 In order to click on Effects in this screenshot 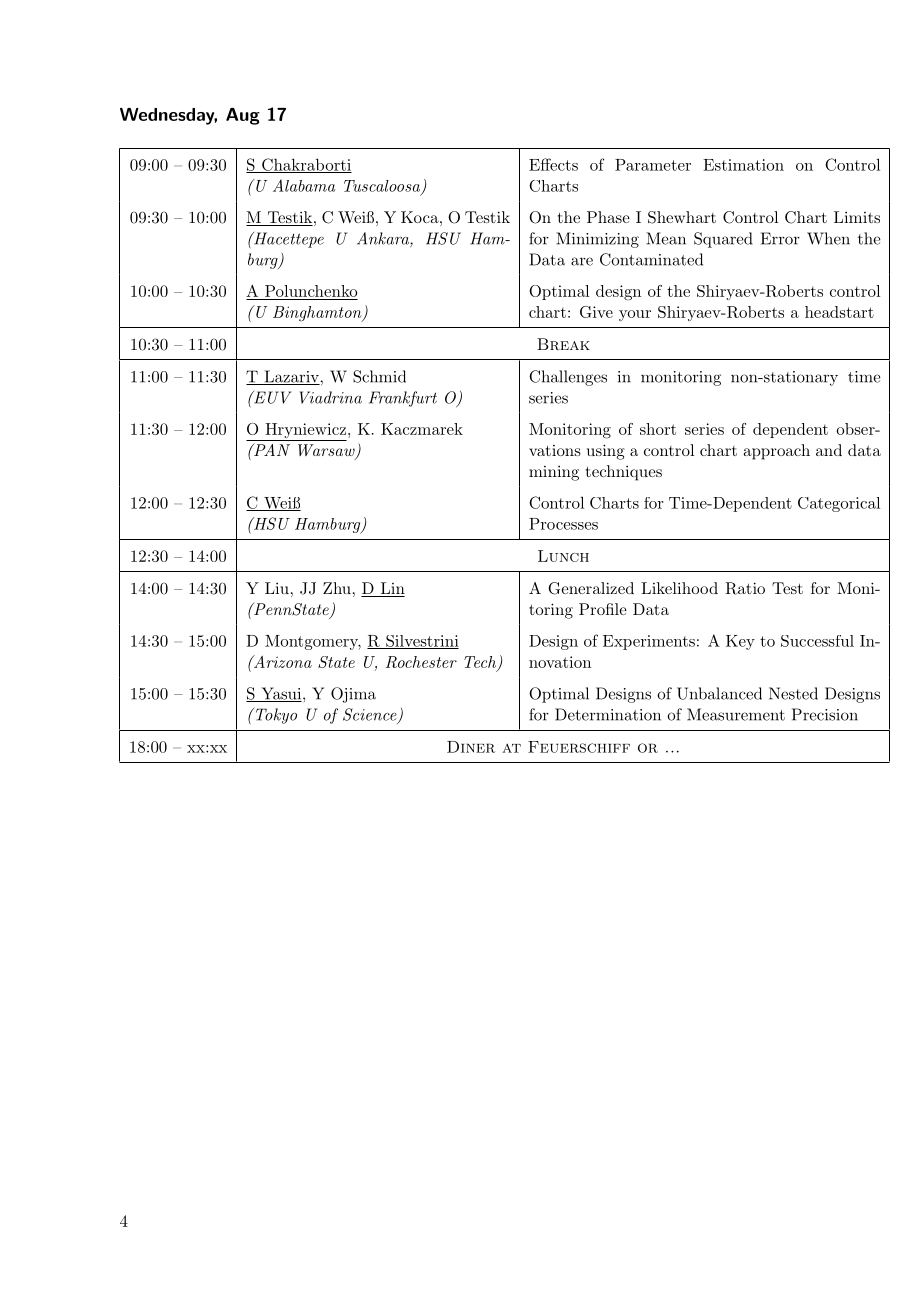, I will do `click(553, 164)`.
